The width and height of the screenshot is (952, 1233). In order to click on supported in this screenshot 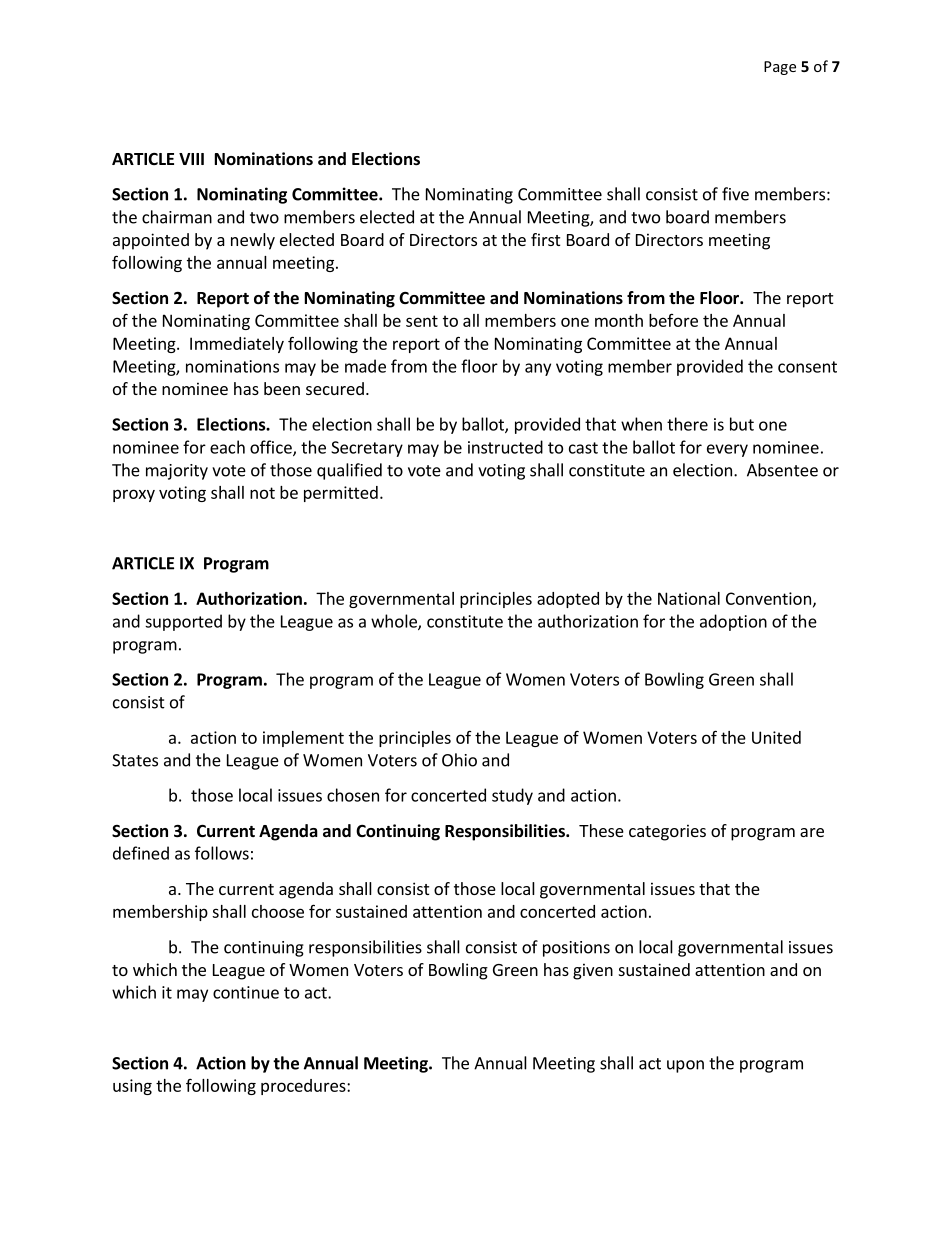, I will do `click(183, 622)`.
